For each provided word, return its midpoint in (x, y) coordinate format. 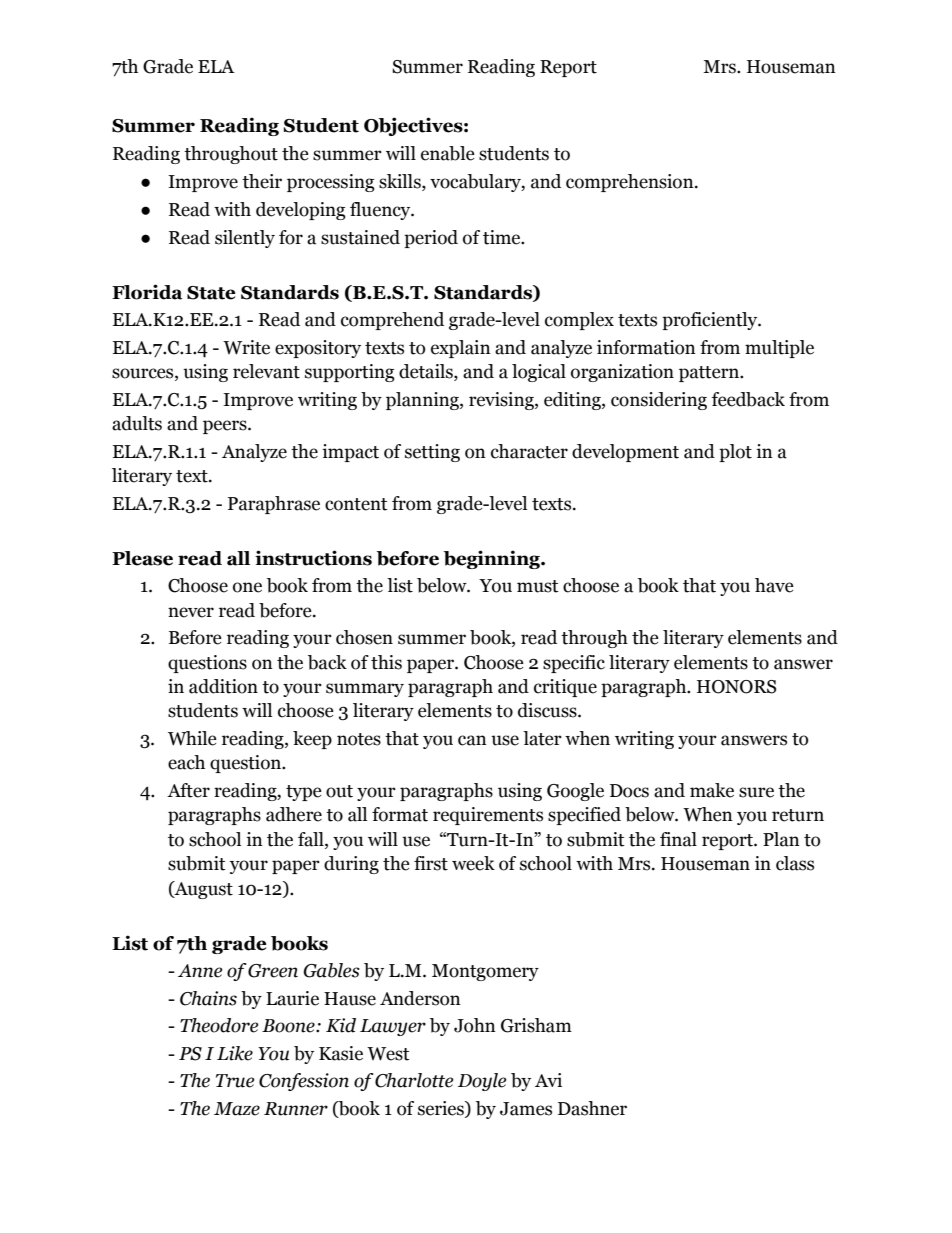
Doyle (482, 1082)
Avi (548, 1080)
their (262, 181)
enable (448, 153)
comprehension (631, 183)
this (386, 662)
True (235, 1081)
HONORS (736, 687)
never (191, 612)
